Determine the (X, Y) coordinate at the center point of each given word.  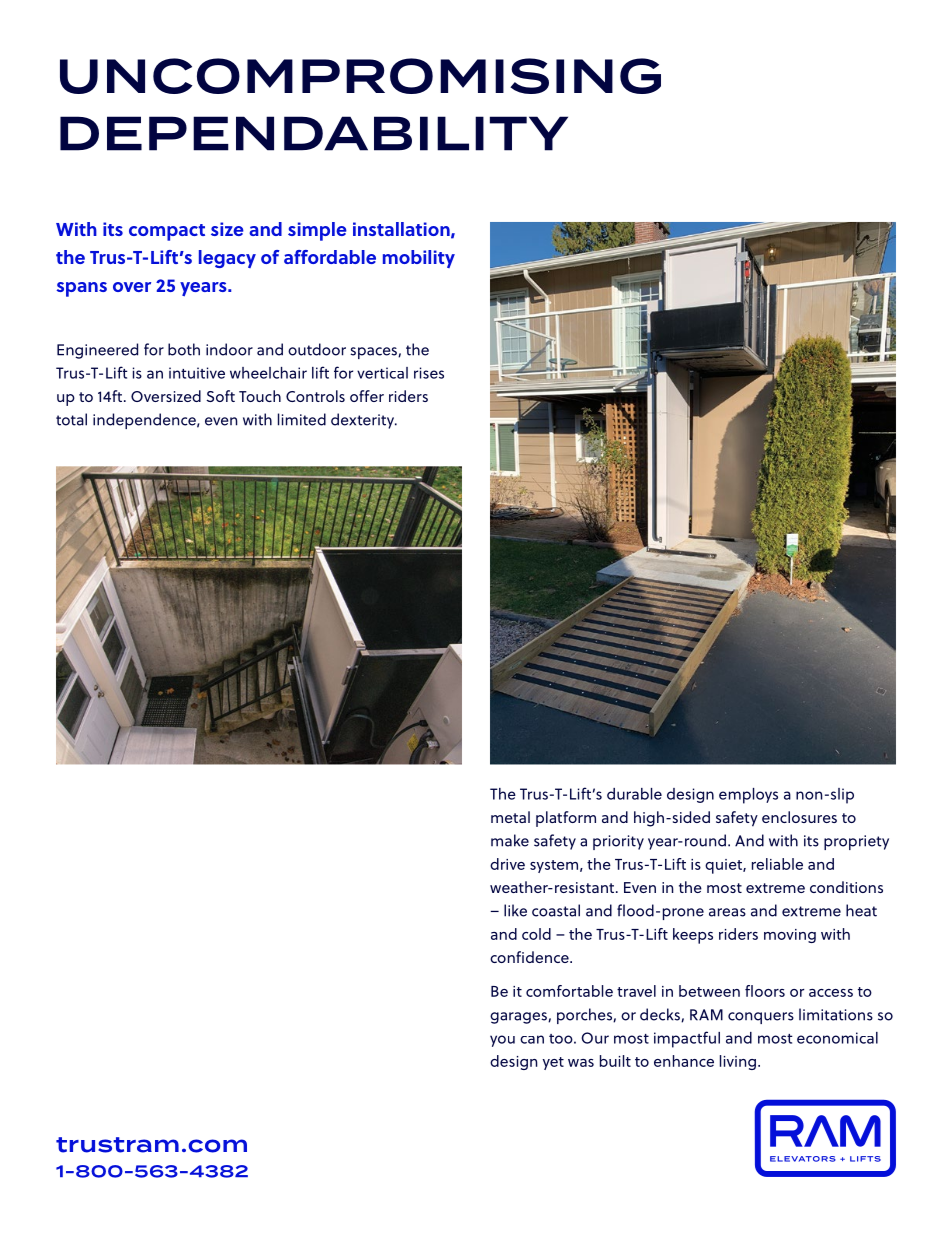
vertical (382, 373)
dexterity (364, 421)
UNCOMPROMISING (360, 76)
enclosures (799, 817)
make (510, 840)
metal (510, 817)
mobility (419, 259)
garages (519, 1018)
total (71, 419)
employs (748, 796)
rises (429, 373)
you (502, 1041)
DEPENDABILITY (314, 133)
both (184, 349)
